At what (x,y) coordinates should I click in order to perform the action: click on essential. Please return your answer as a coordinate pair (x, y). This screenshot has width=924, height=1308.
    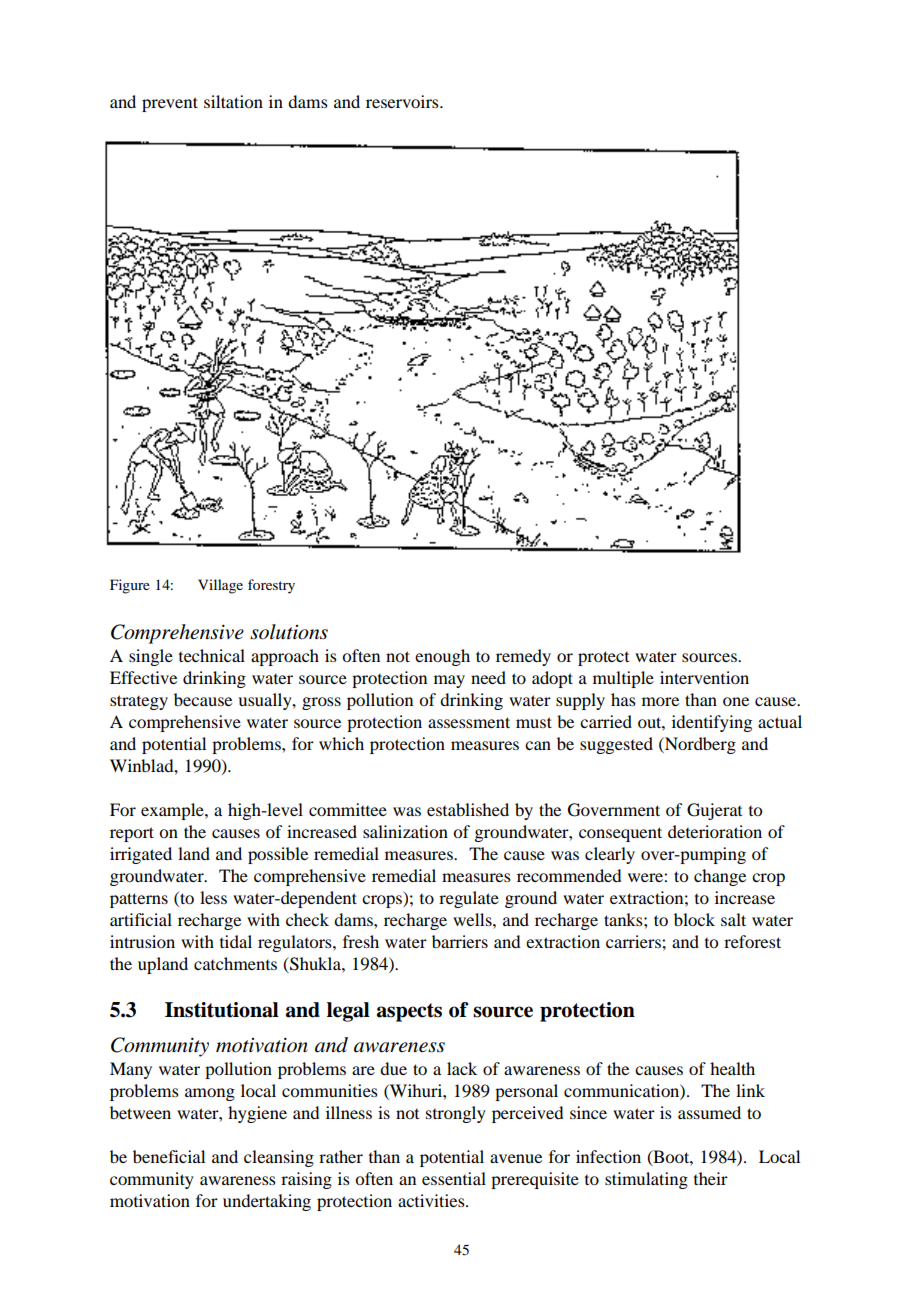
    Looking at the image, I should click on (454, 1178).
